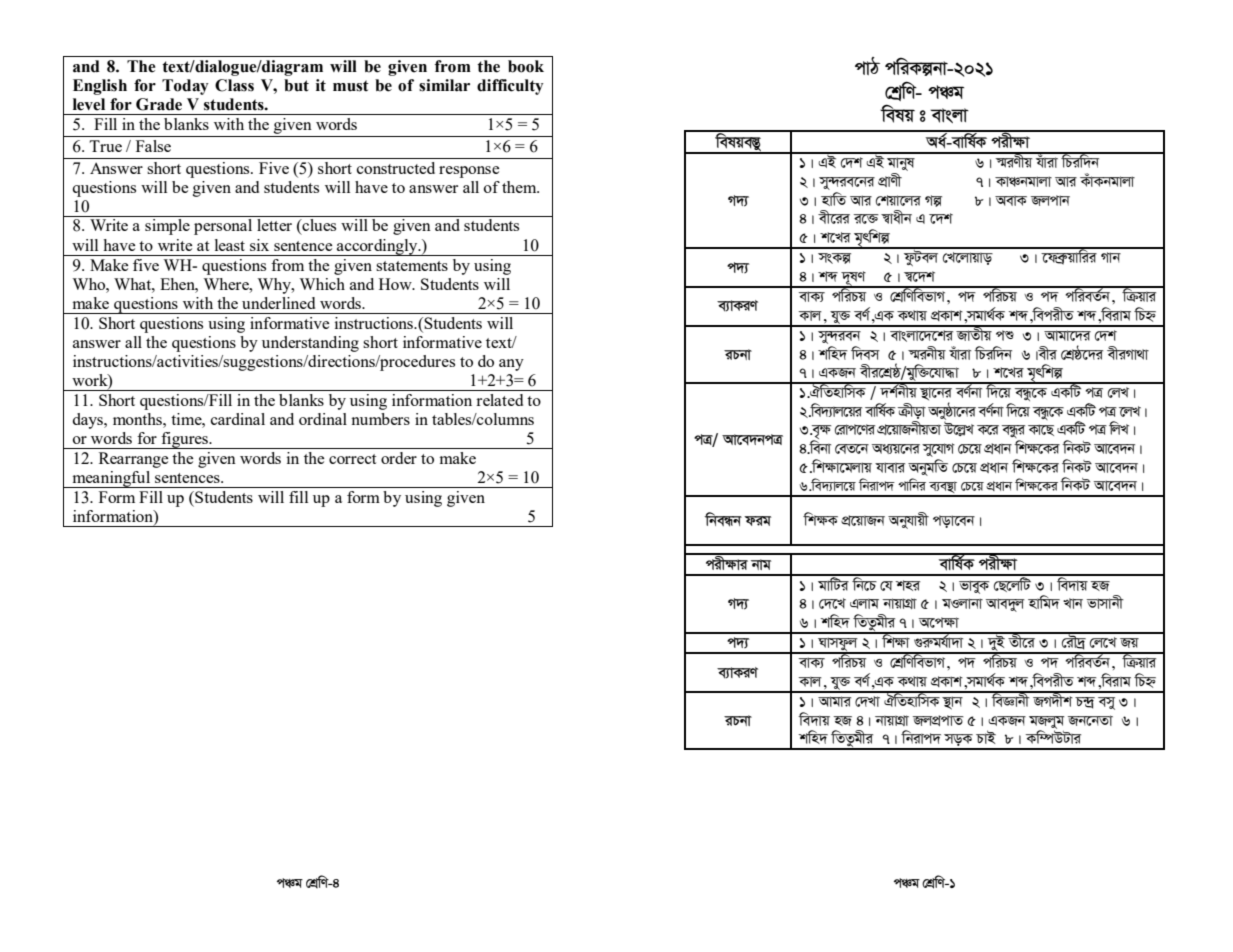  I want to click on them, so click(520, 187).
